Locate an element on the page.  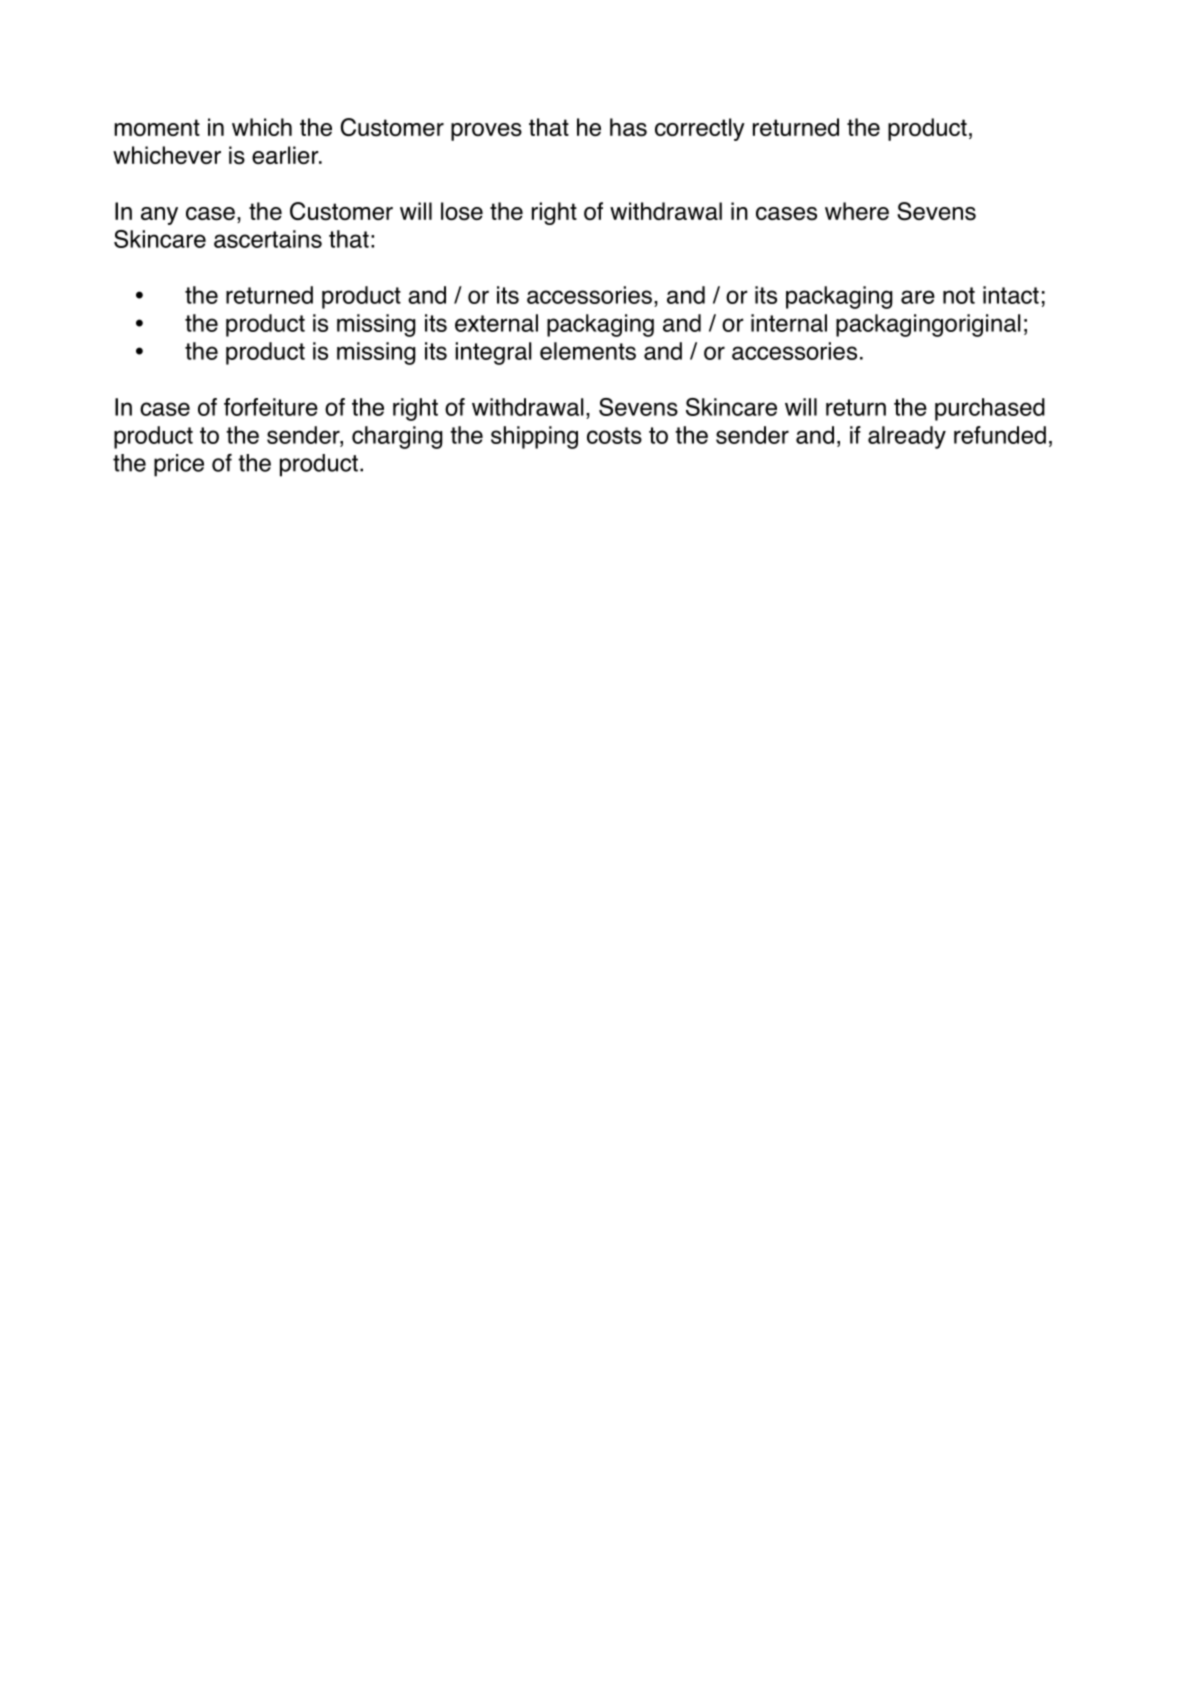
price is located at coordinates (179, 465).
